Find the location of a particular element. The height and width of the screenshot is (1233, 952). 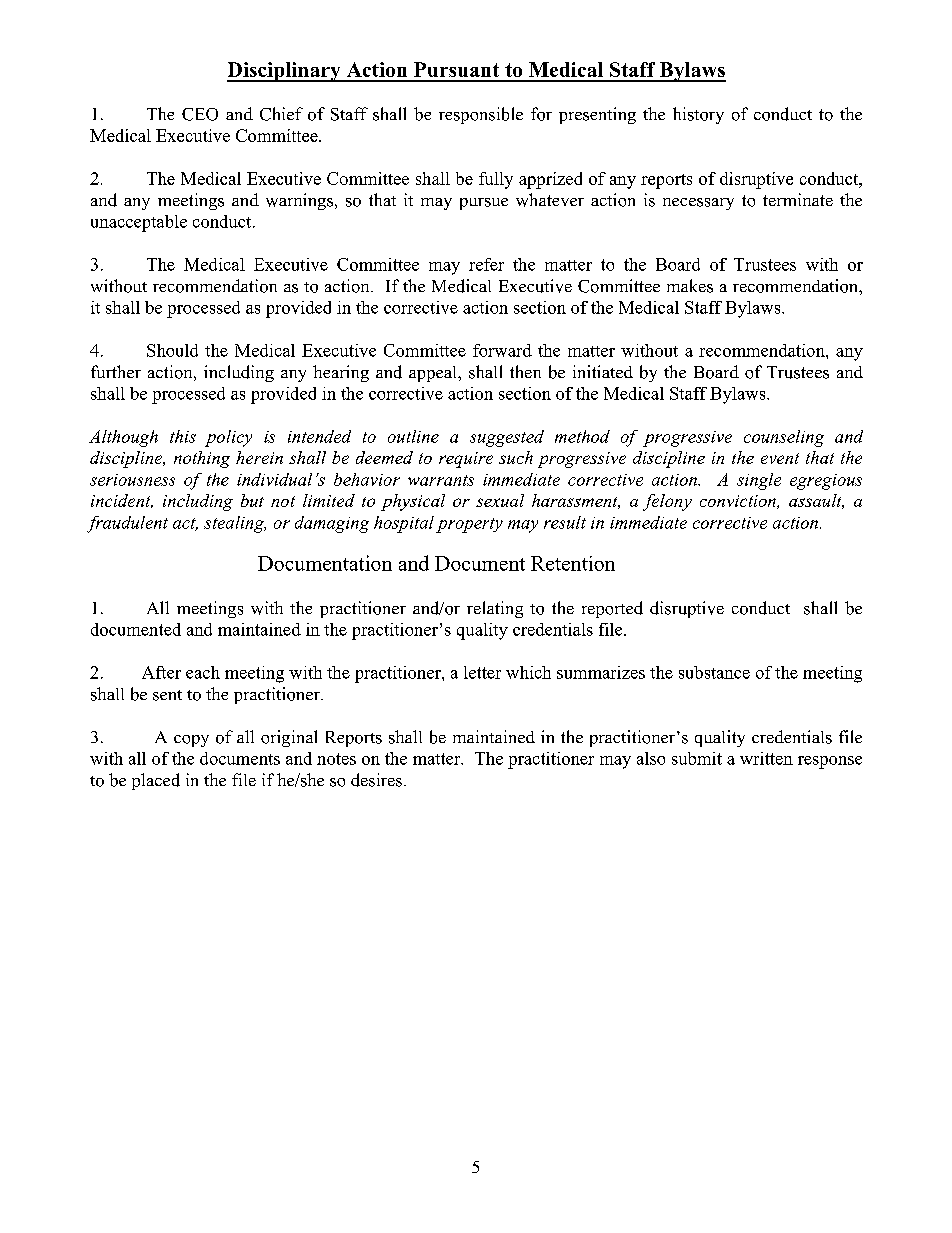

copy is located at coordinates (191, 741).
